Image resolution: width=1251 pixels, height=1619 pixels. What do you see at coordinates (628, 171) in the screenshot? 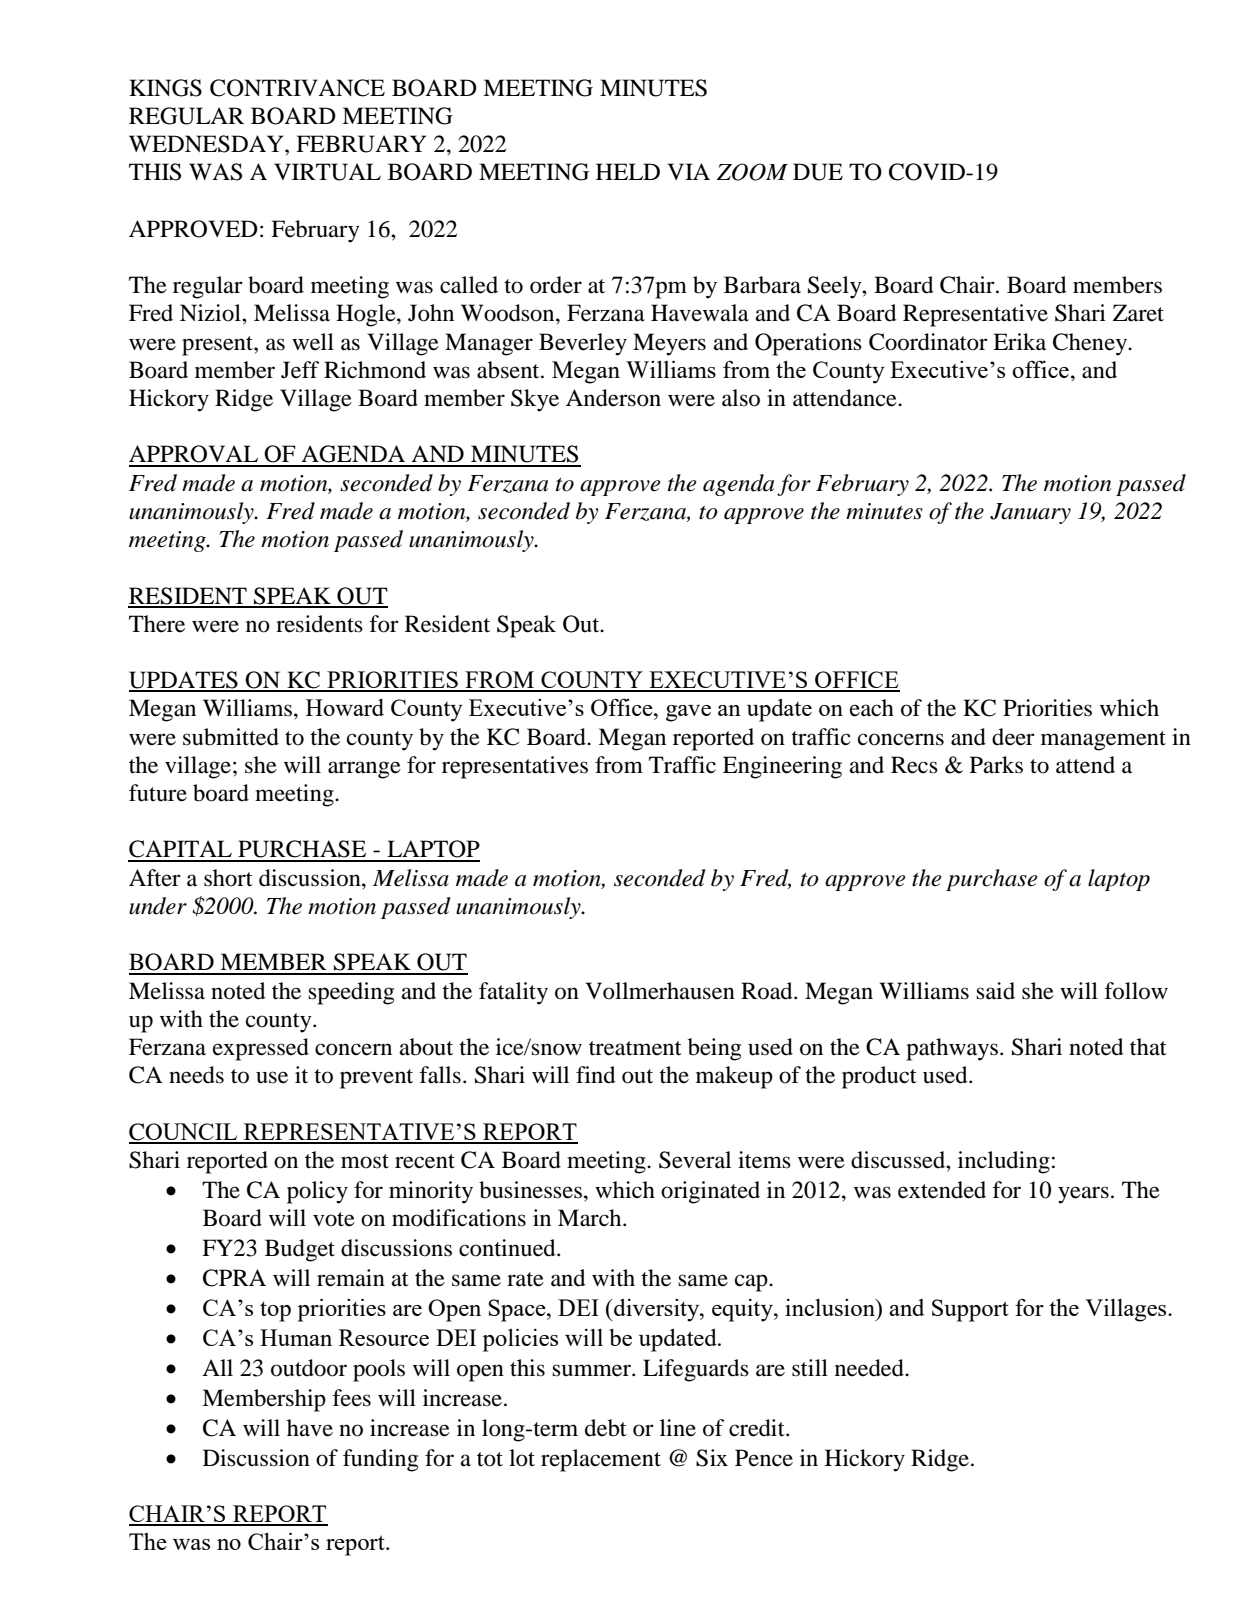
I see `HELD` at bounding box center [628, 171].
